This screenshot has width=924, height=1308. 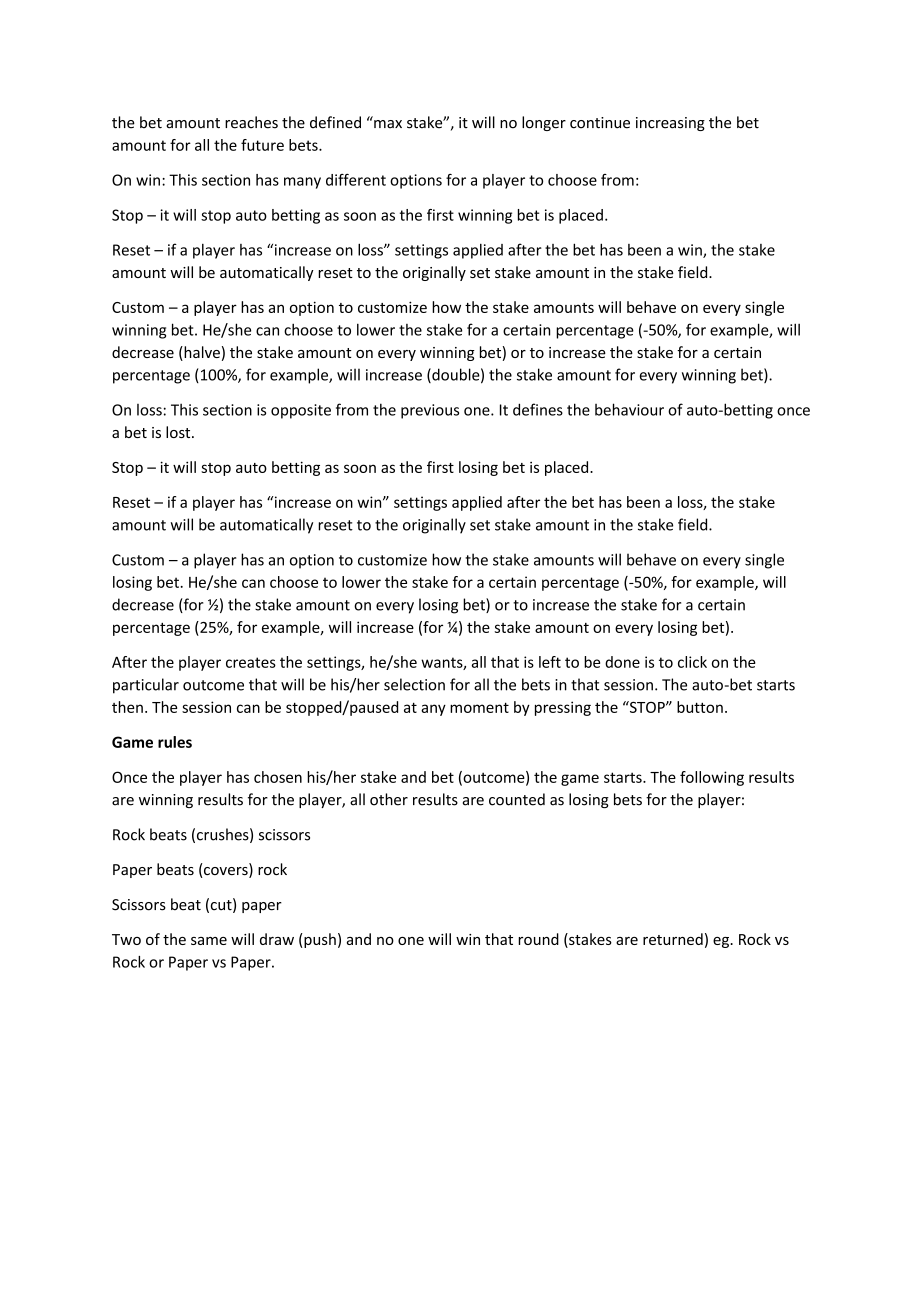 What do you see at coordinates (387, 123) in the screenshot?
I see `max` at bounding box center [387, 123].
